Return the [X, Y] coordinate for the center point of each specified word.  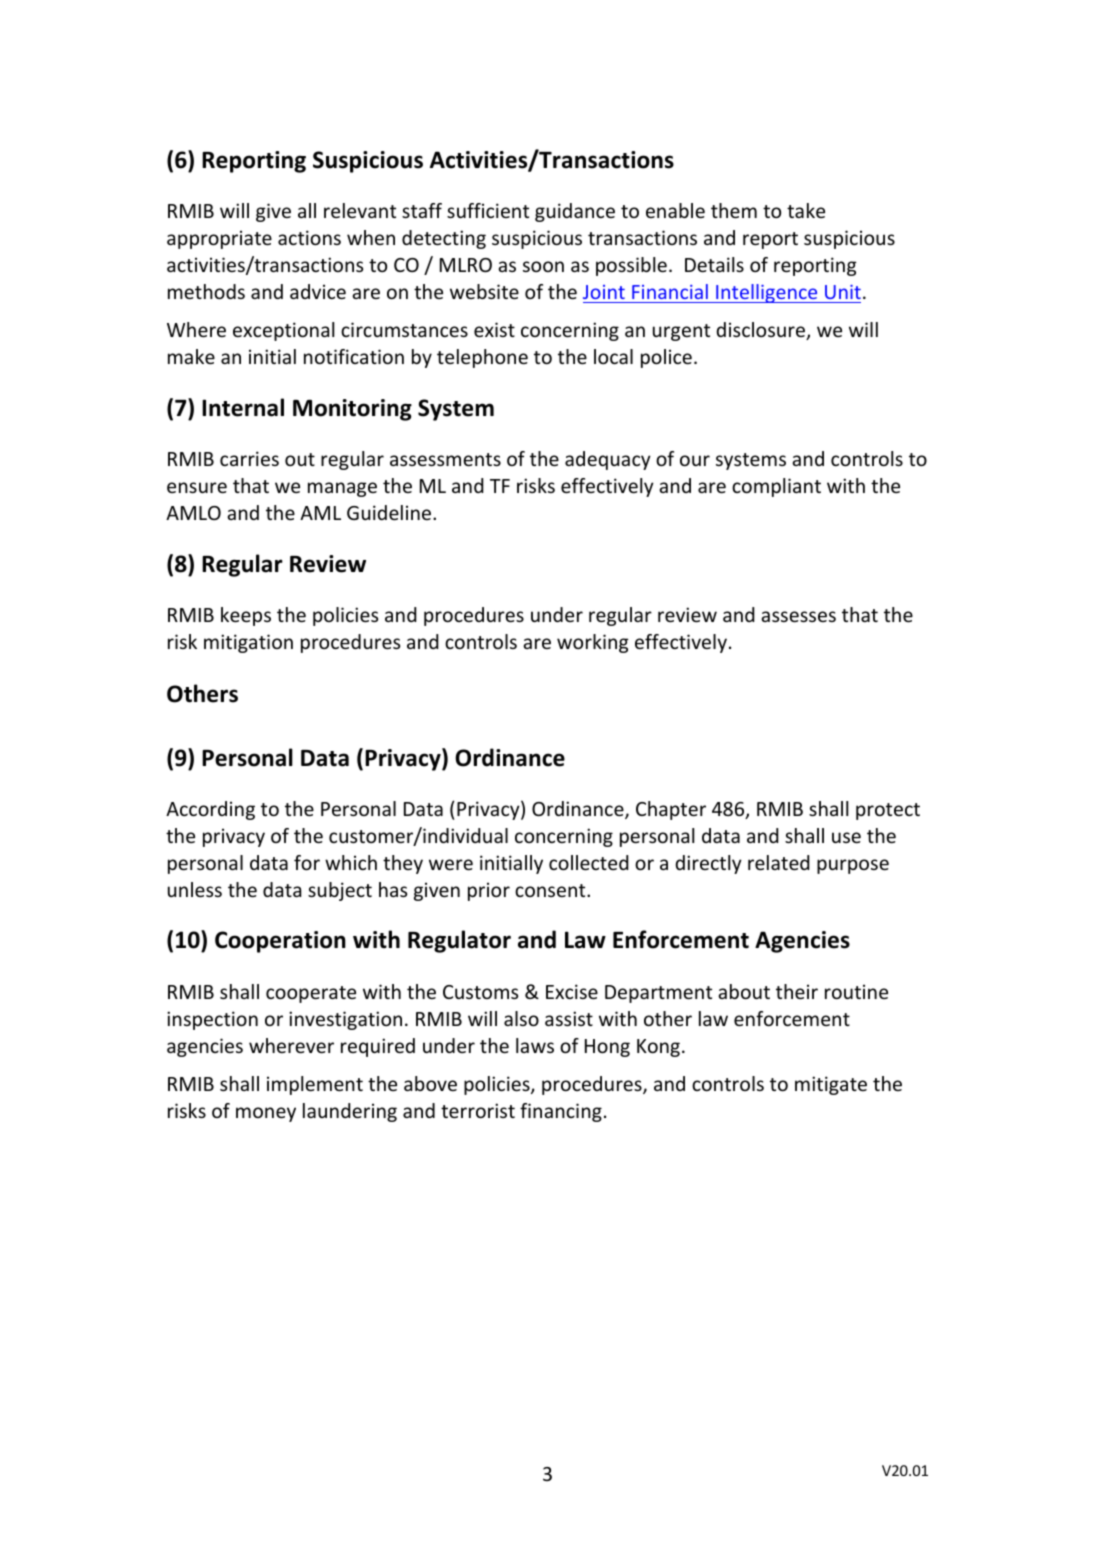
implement [315, 1085]
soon [543, 266]
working [593, 643]
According [210, 810]
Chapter [671, 810]
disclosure [762, 331]
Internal [243, 407]
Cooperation [280, 942]
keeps [246, 616]
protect [888, 811]
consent [551, 890]
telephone [482, 358]
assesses [798, 616]
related [779, 862]
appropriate [219, 239]
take [806, 210]
